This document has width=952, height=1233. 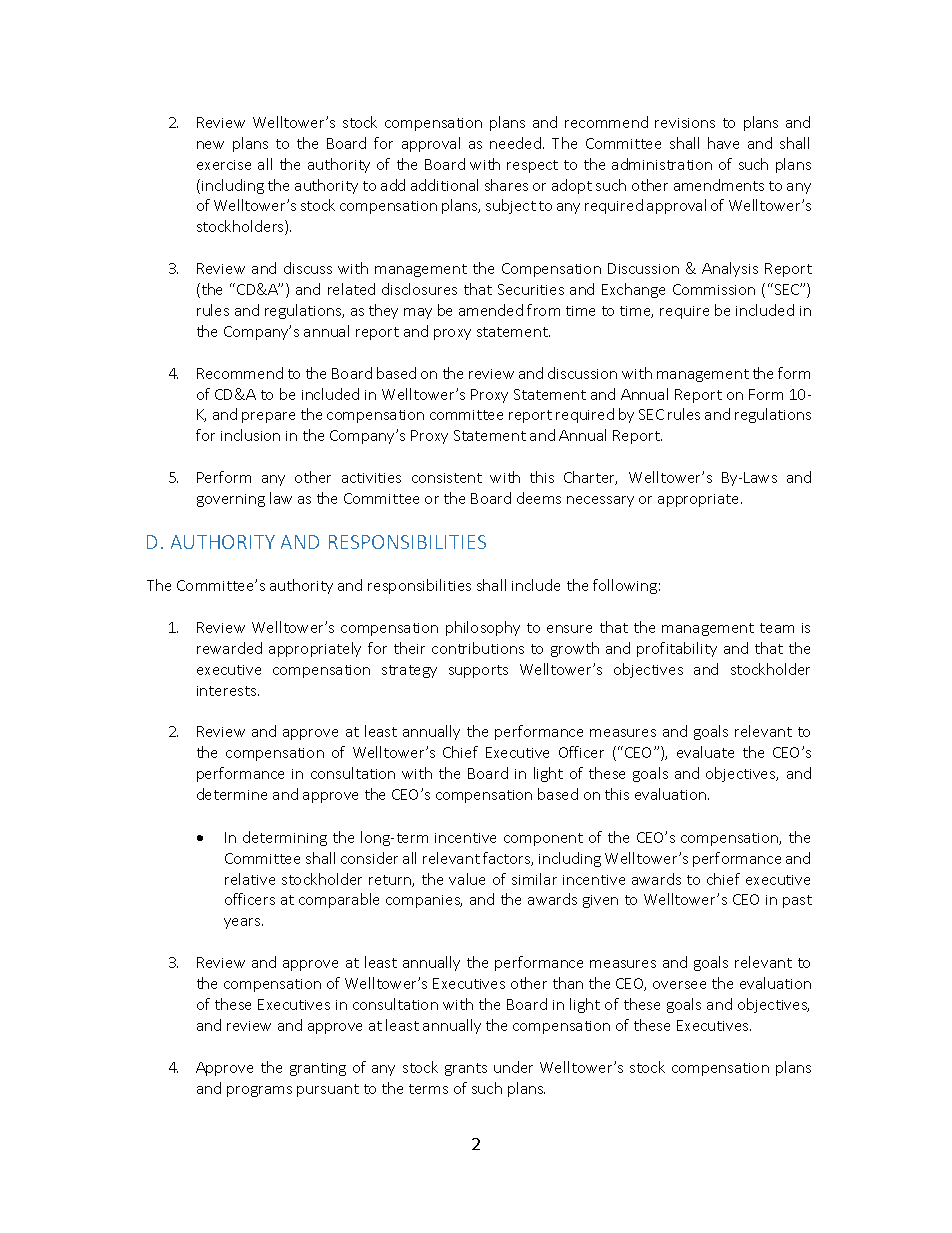 I want to click on granting, so click(x=318, y=1069).
